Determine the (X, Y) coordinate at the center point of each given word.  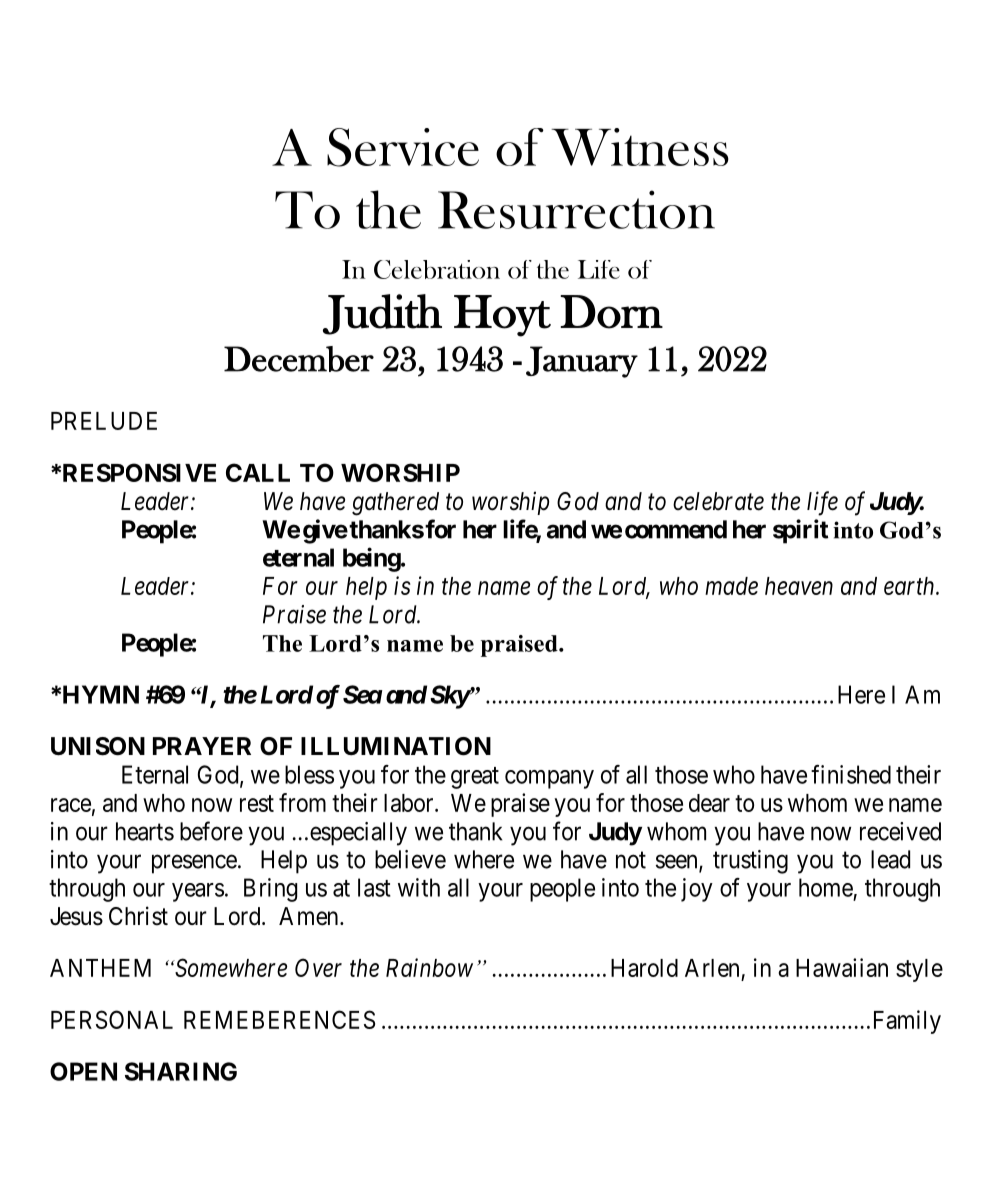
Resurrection (576, 209)
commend (676, 529)
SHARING (181, 1071)
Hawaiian (842, 967)
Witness (640, 147)
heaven (799, 586)
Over (318, 967)
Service (403, 147)
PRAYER (202, 746)
